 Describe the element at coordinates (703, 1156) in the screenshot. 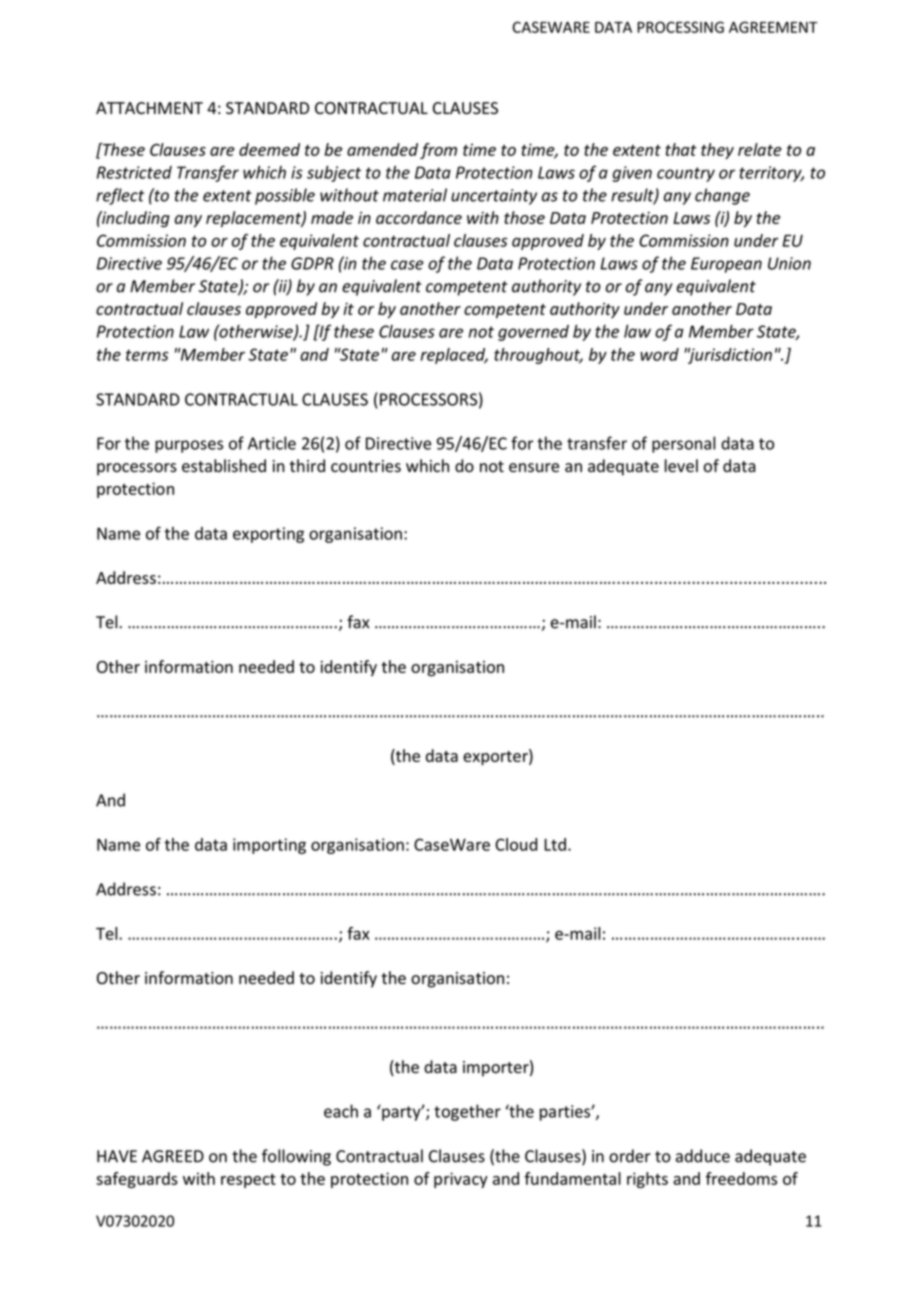

I see `adduce` at that location.
